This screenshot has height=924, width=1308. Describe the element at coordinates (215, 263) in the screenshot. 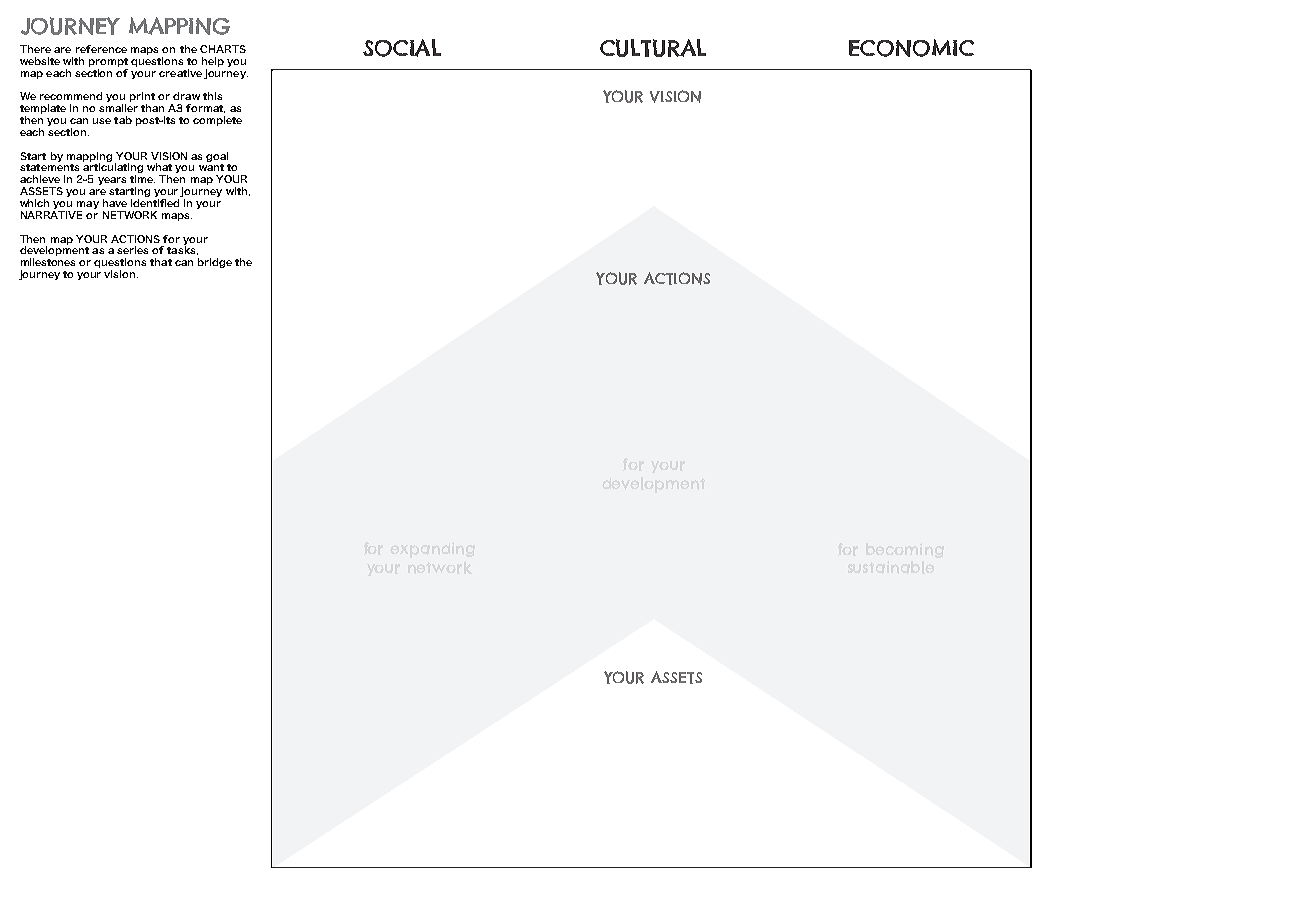

I see `bridge` at that location.
